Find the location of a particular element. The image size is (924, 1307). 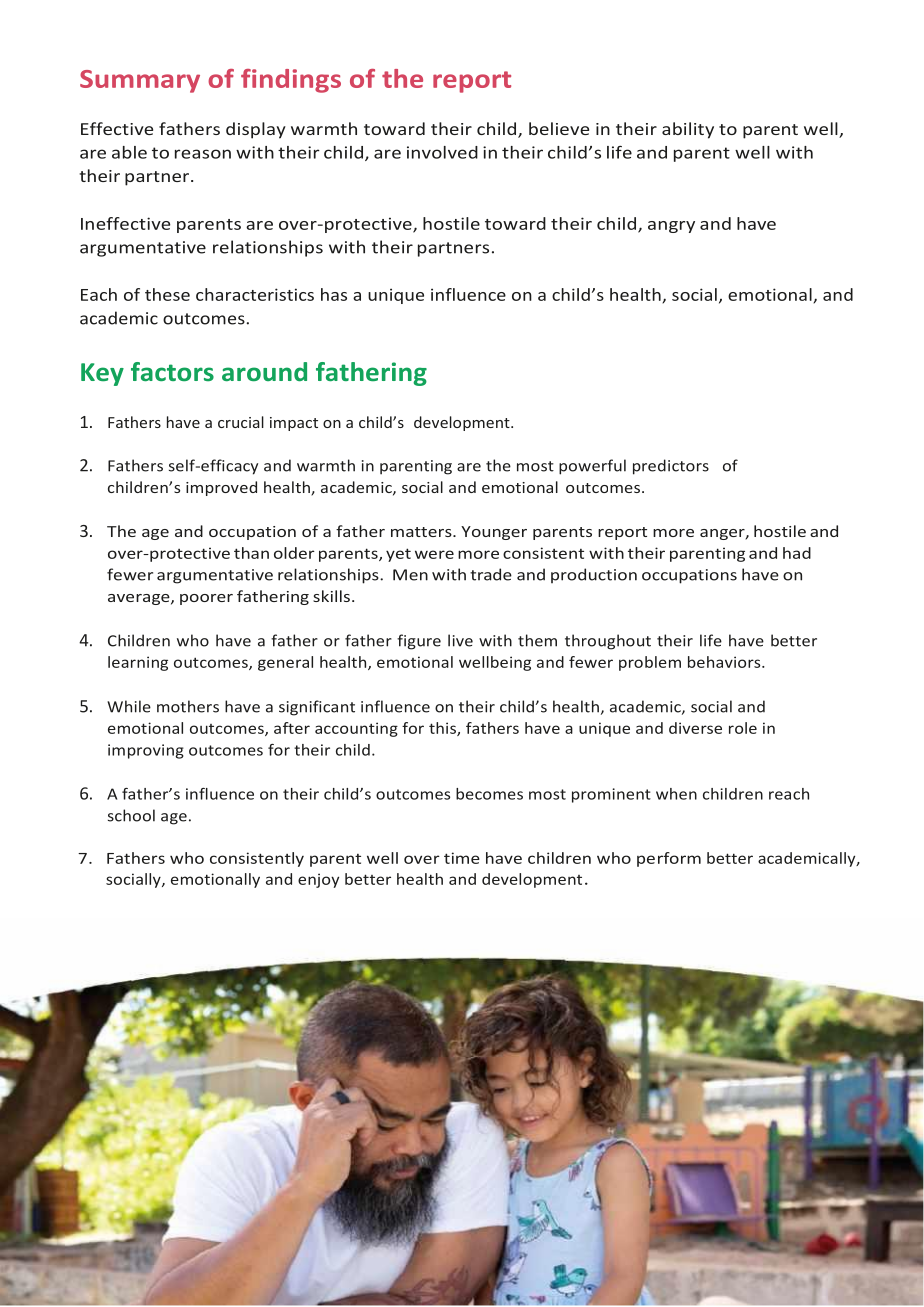

ability is located at coordinates (688, 130).
